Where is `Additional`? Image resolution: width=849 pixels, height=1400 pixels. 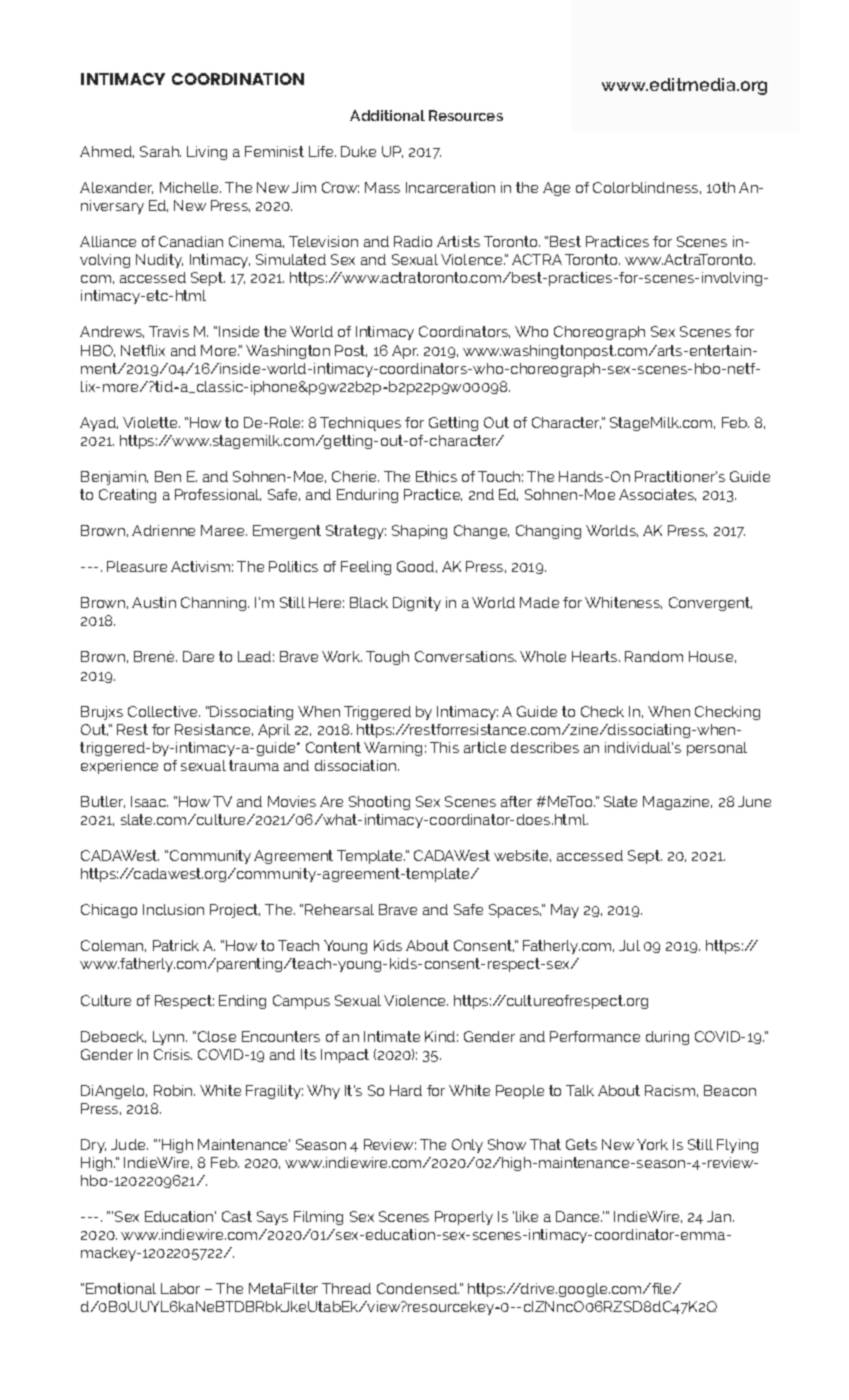 Additional is located at coordinates (387, 115).
